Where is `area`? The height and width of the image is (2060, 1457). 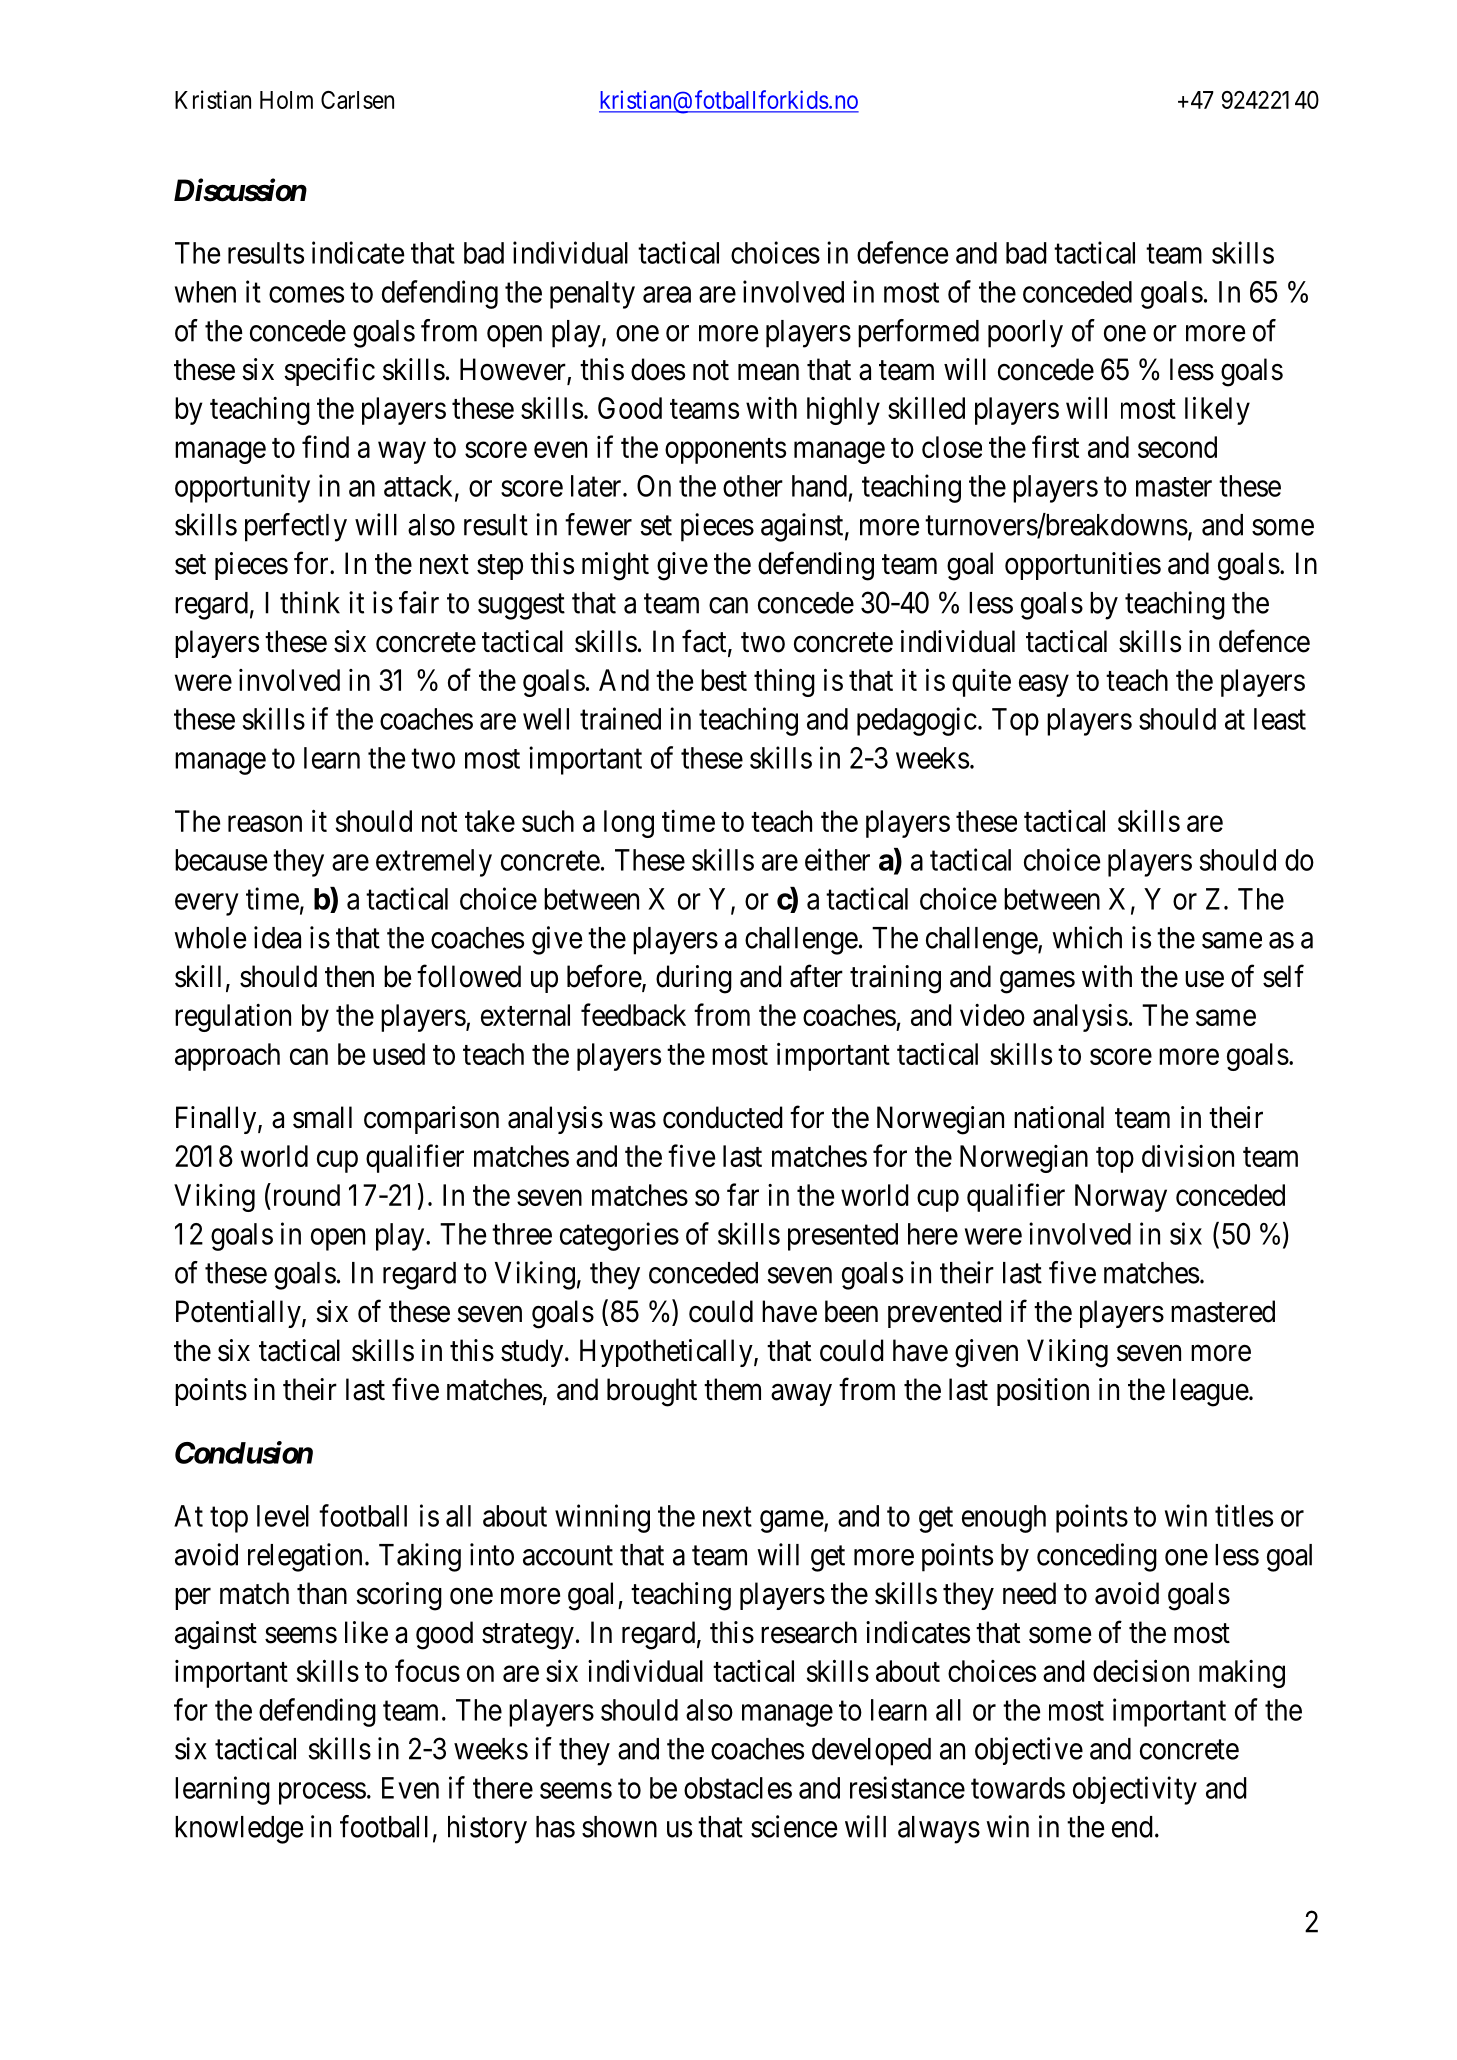 area is located at coordinates (667, 294).
